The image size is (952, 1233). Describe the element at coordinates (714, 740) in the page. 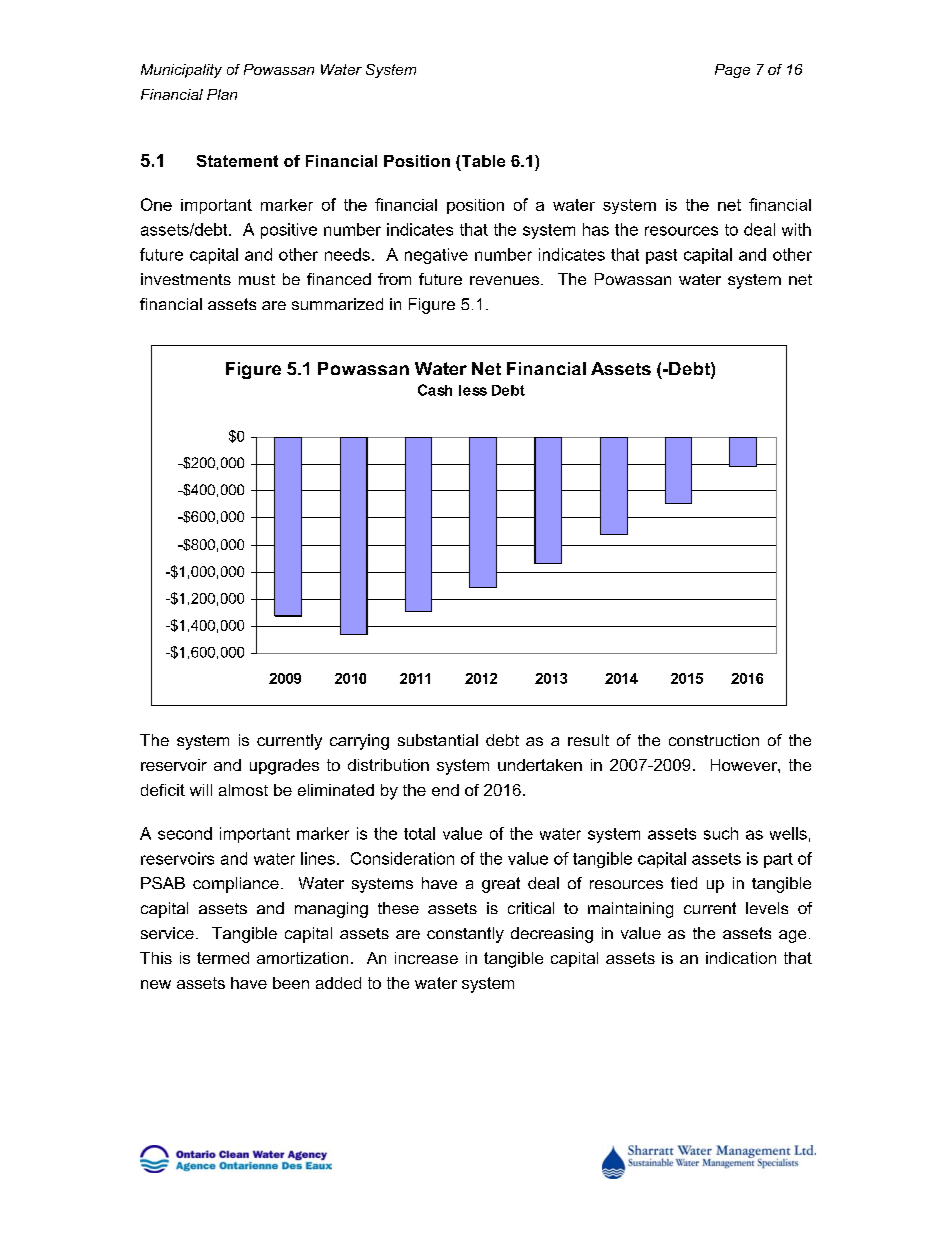

I see `construction` at that location.
